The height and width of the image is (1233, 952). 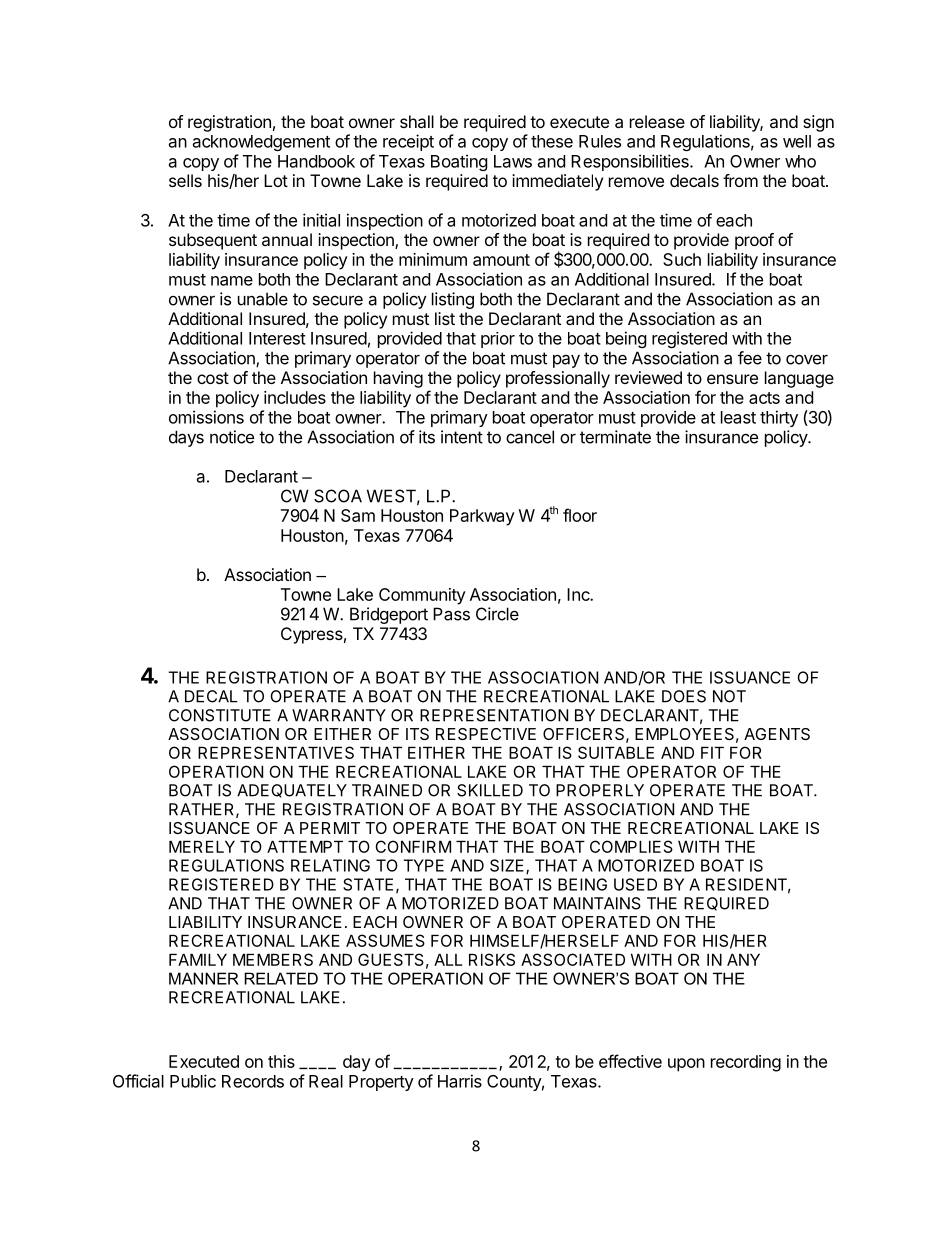 I want to click on CONSTITUTE, so click(x=220, y=715).
